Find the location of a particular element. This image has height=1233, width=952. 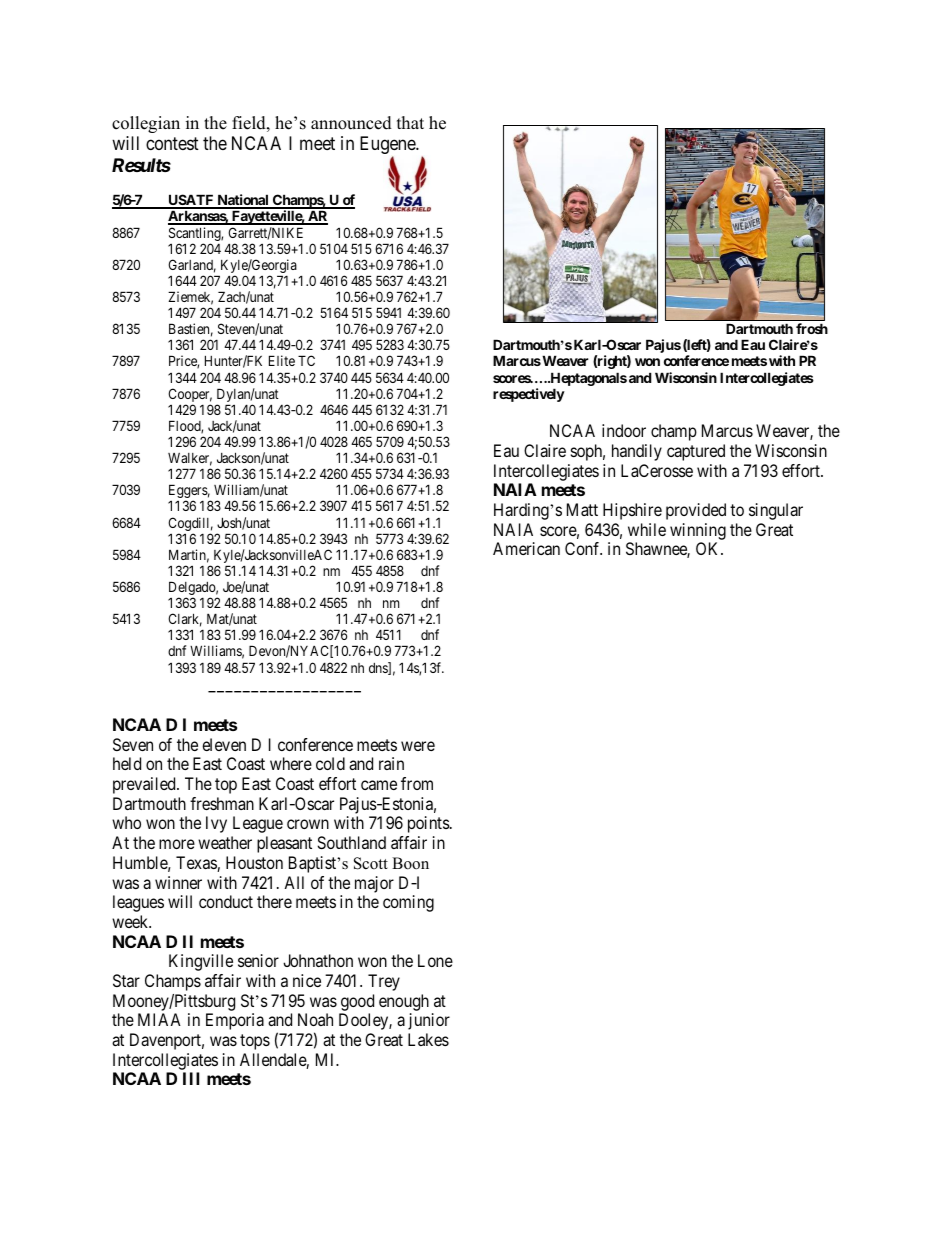

that is located at coordinates (410, 122).
